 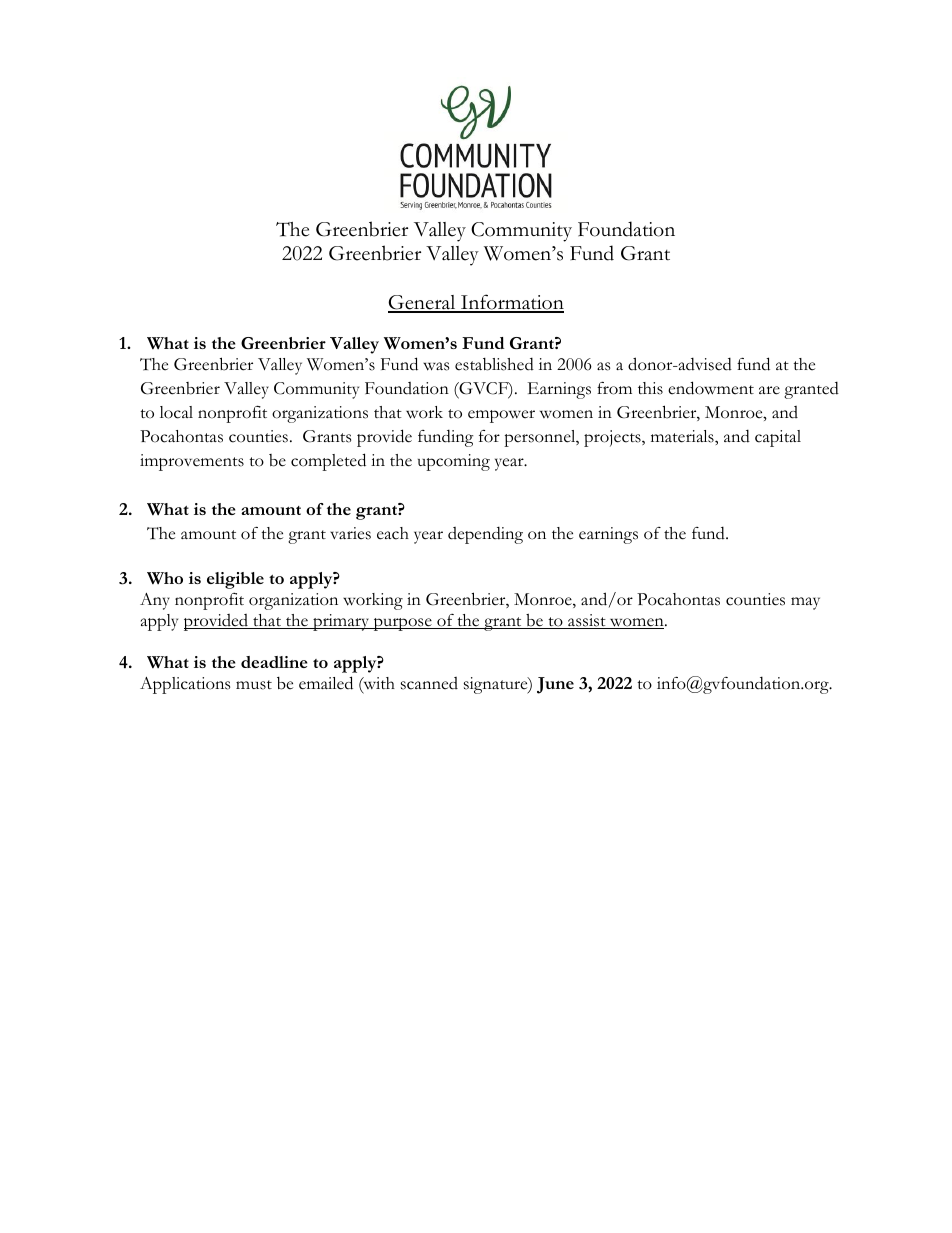 What do you see at coordinates (192, 462) in the screenshot?
I see `improvements` at bounding box center [192, 462].
